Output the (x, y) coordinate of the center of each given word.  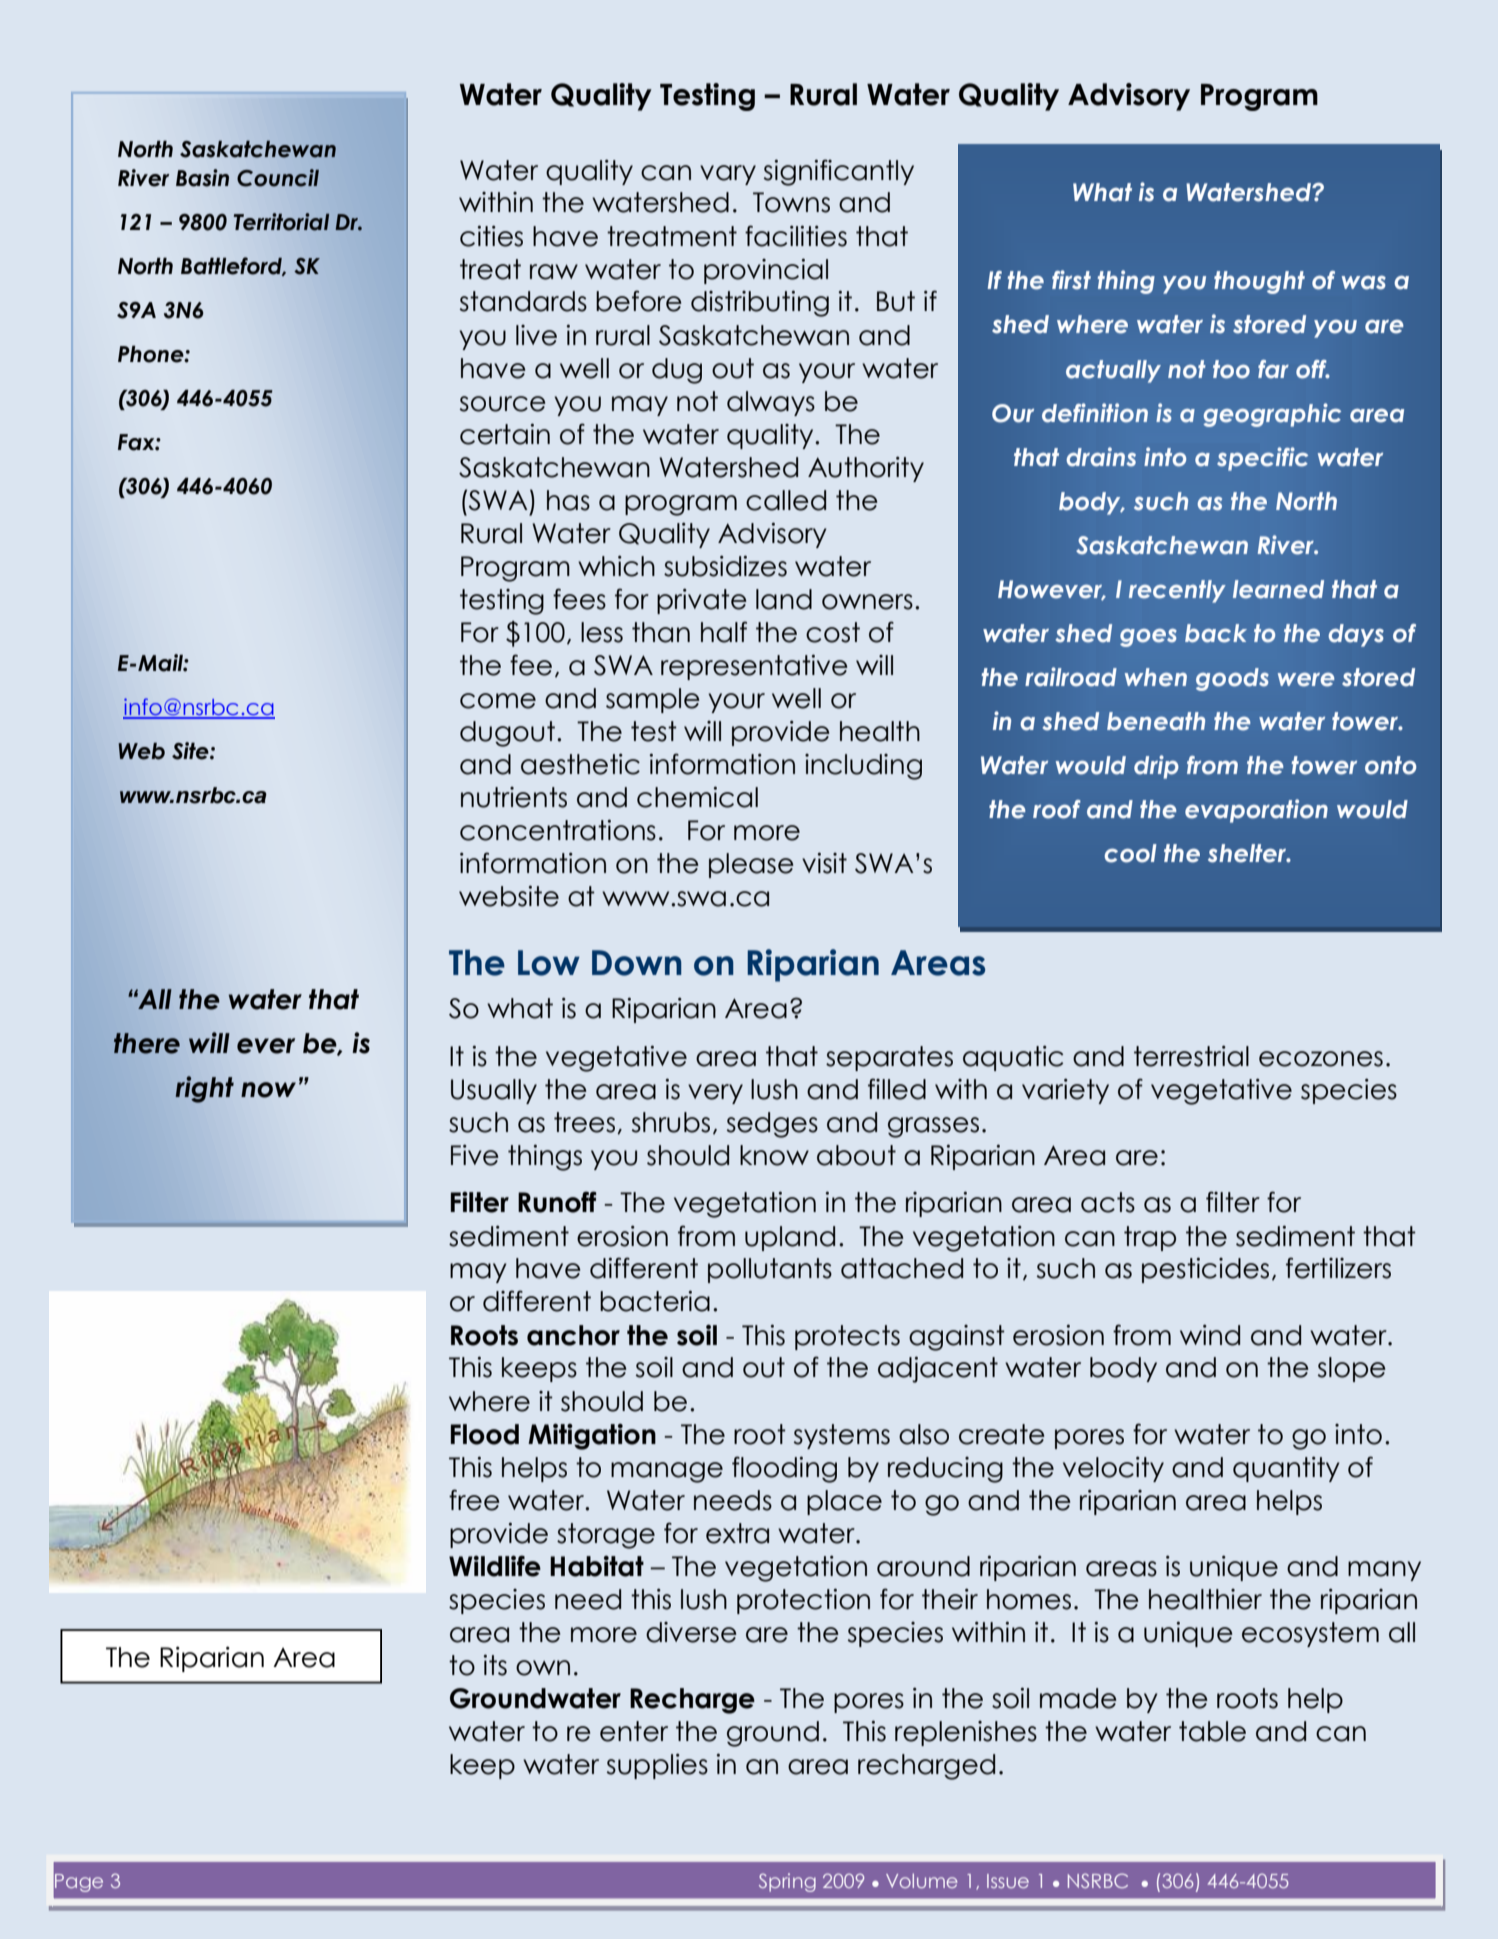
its (495, 1665)
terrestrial (1191, 1056)
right (204, 1089)
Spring (787, 1882)
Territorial (282, 222)
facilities (796, 236)
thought (1259, 282)
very (715, 1094)
